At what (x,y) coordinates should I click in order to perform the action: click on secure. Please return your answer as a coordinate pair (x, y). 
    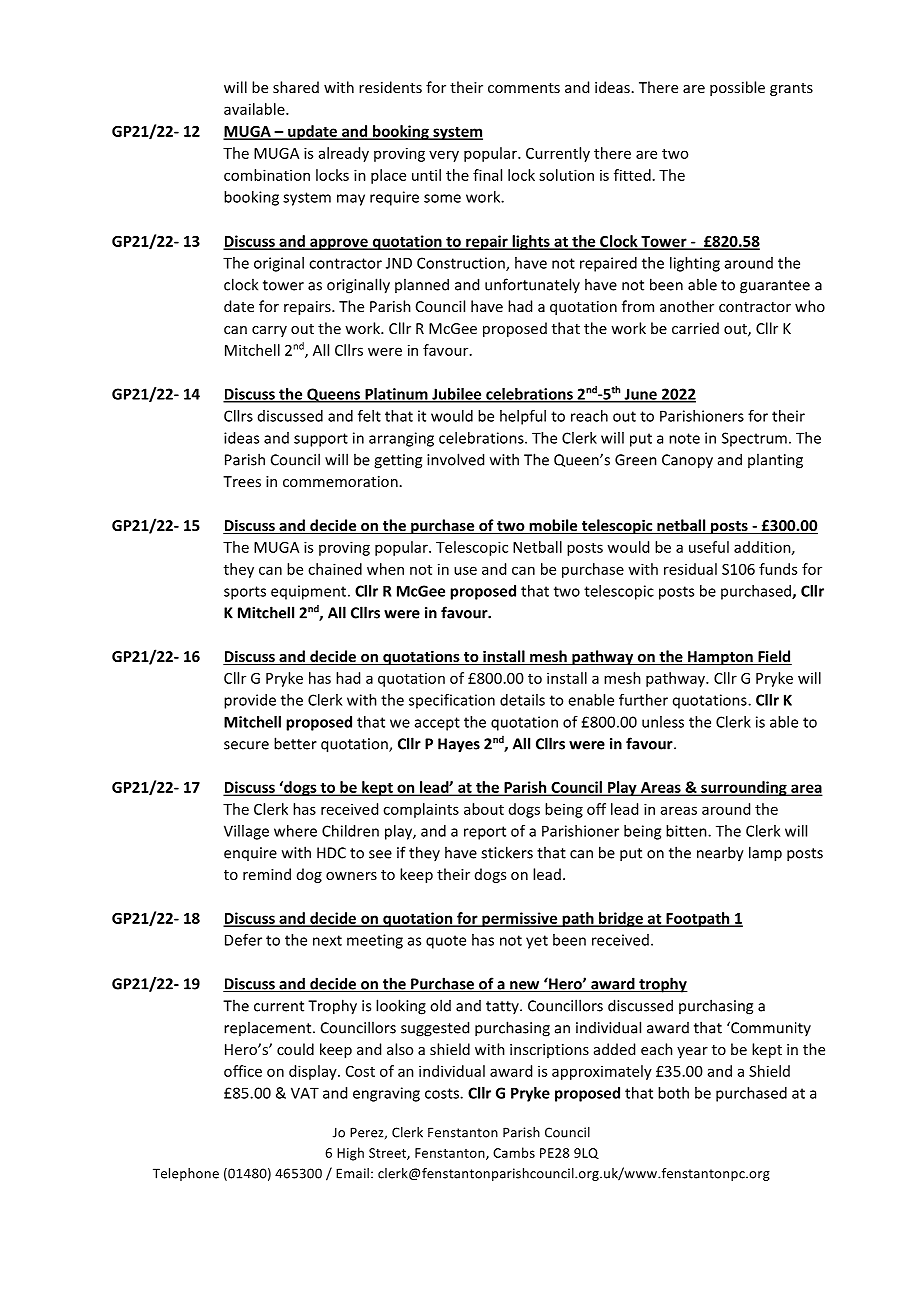
    Looking at the image, I should click on (246, 745).
